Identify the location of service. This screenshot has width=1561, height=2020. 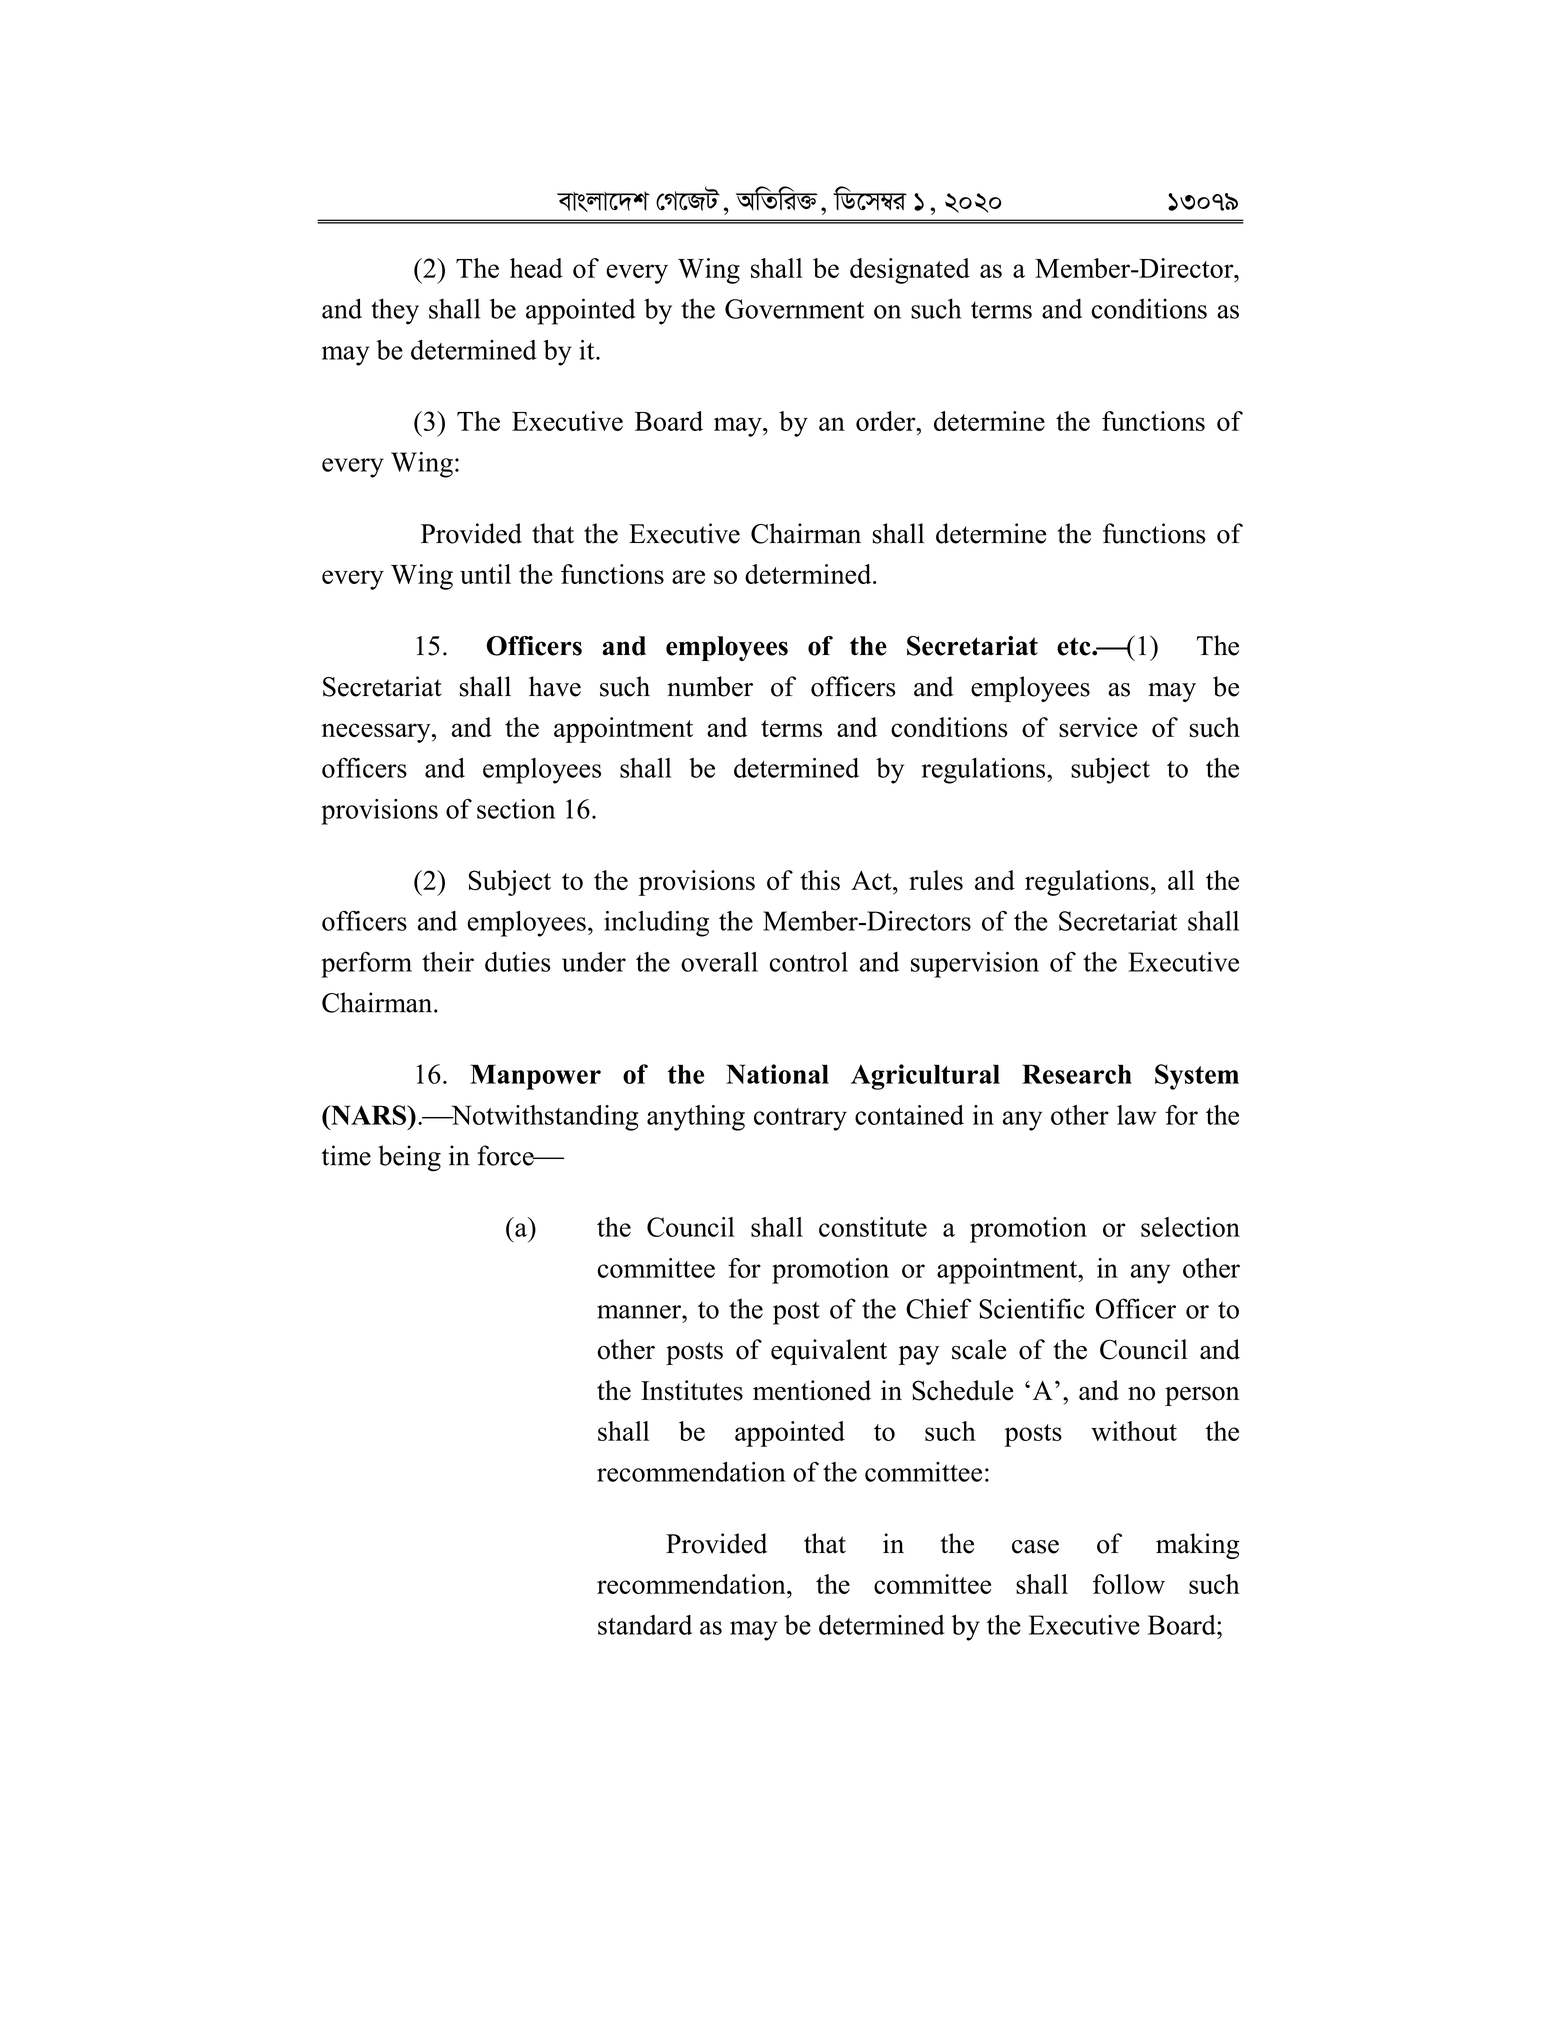
(1098, 727).
